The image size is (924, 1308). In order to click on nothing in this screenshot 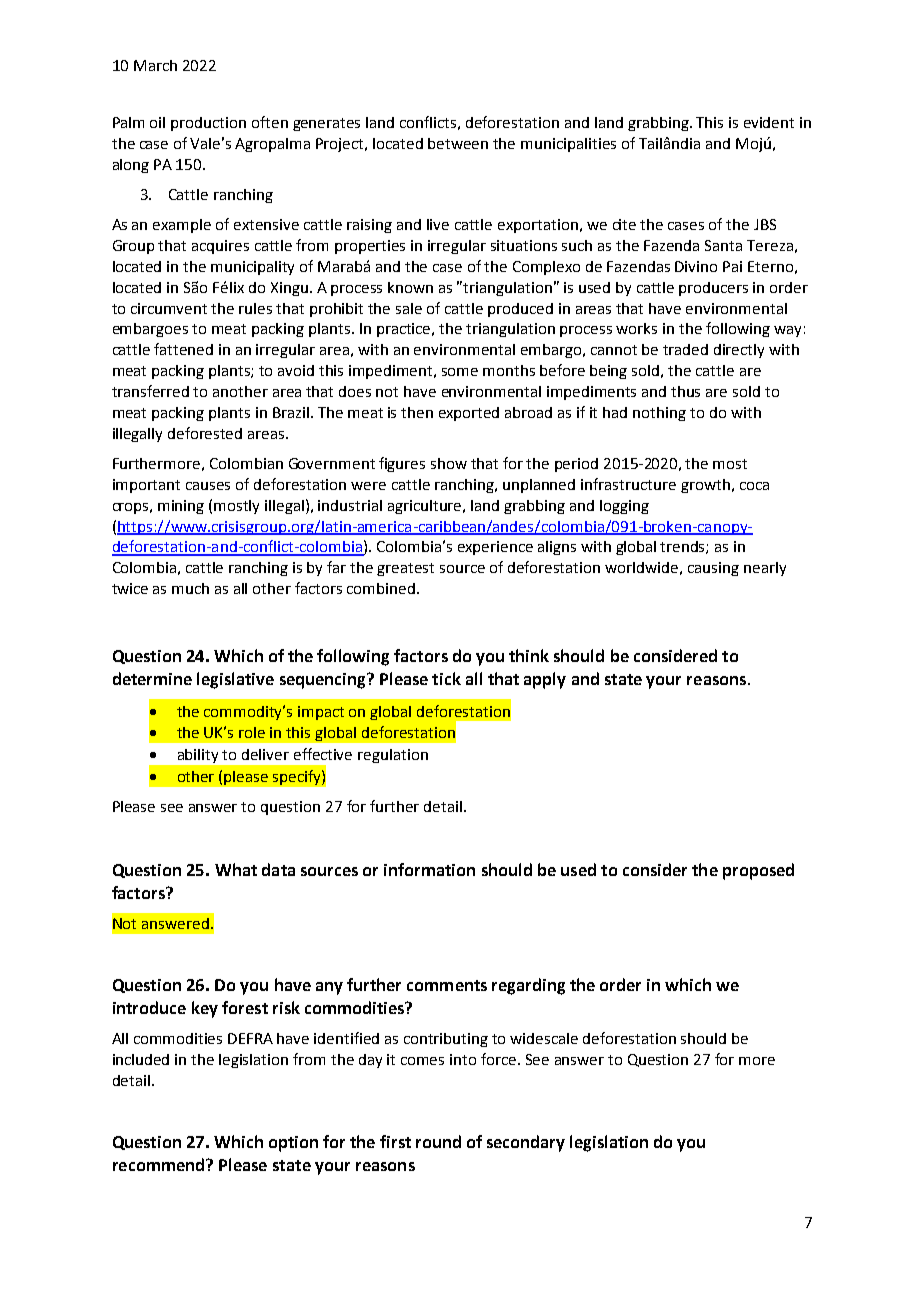, I will do `click(659, 414)`.
